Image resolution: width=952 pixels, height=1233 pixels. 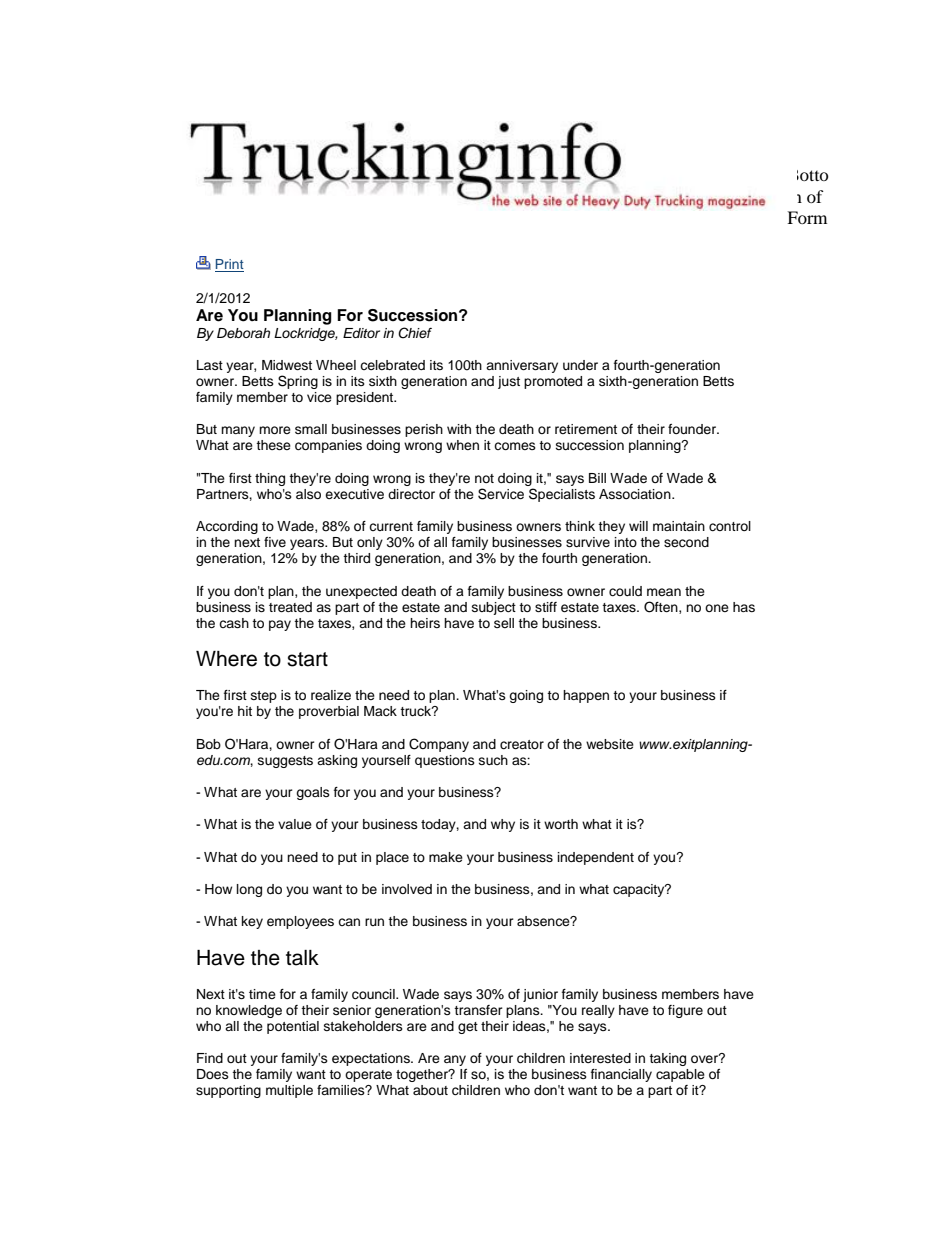 What do you see at coordinates (289, 1091) in the screenshot?
I see `multiple` at bounding box center [289, 1091].
